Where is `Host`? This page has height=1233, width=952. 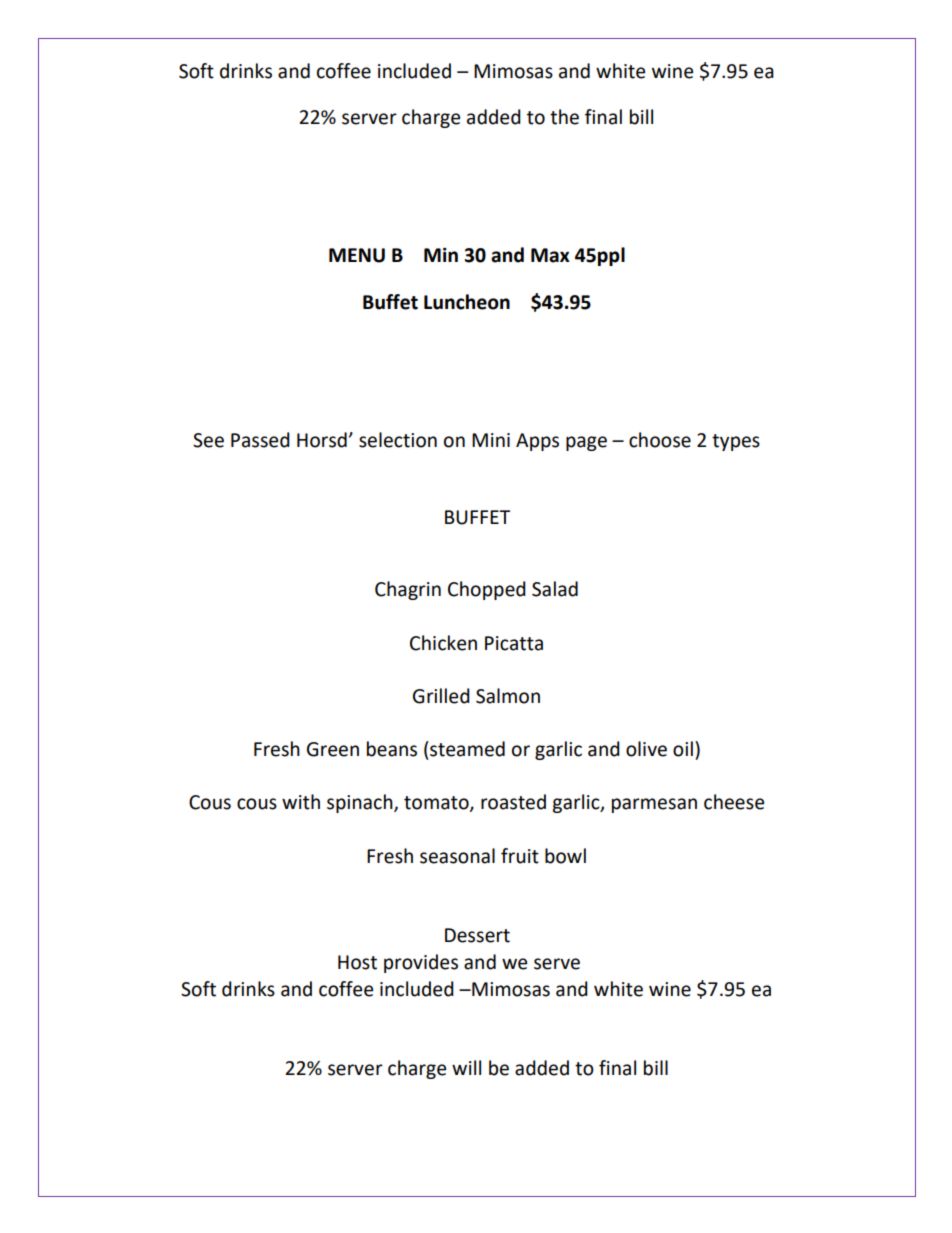
Host is located at coordinates (357, 962).
